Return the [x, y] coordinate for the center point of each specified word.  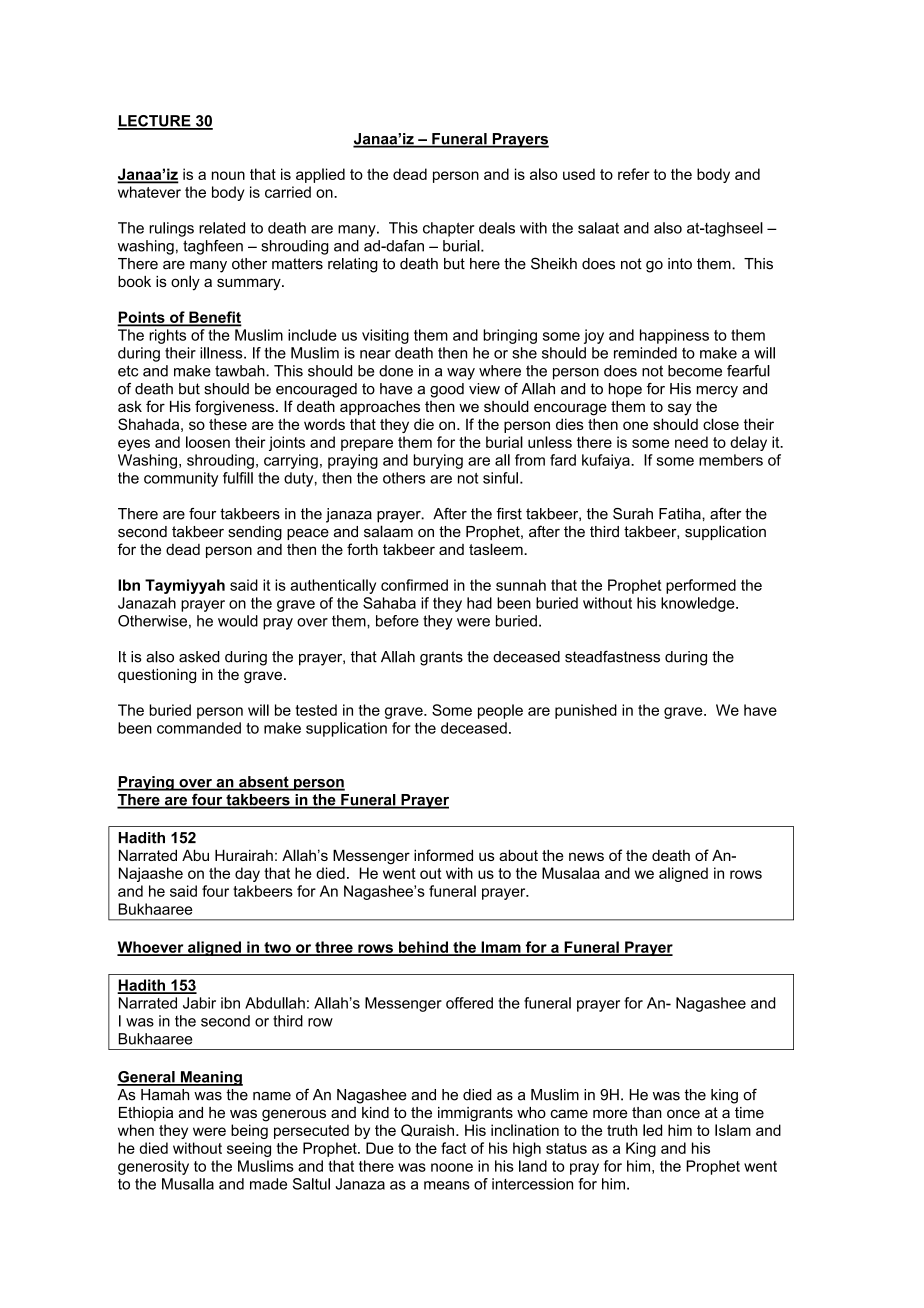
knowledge [699, 604]
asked [199, 657]
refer [634, 174]
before [397, 621]
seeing [249, 1149]
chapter [449, 229]
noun [228, 175]
